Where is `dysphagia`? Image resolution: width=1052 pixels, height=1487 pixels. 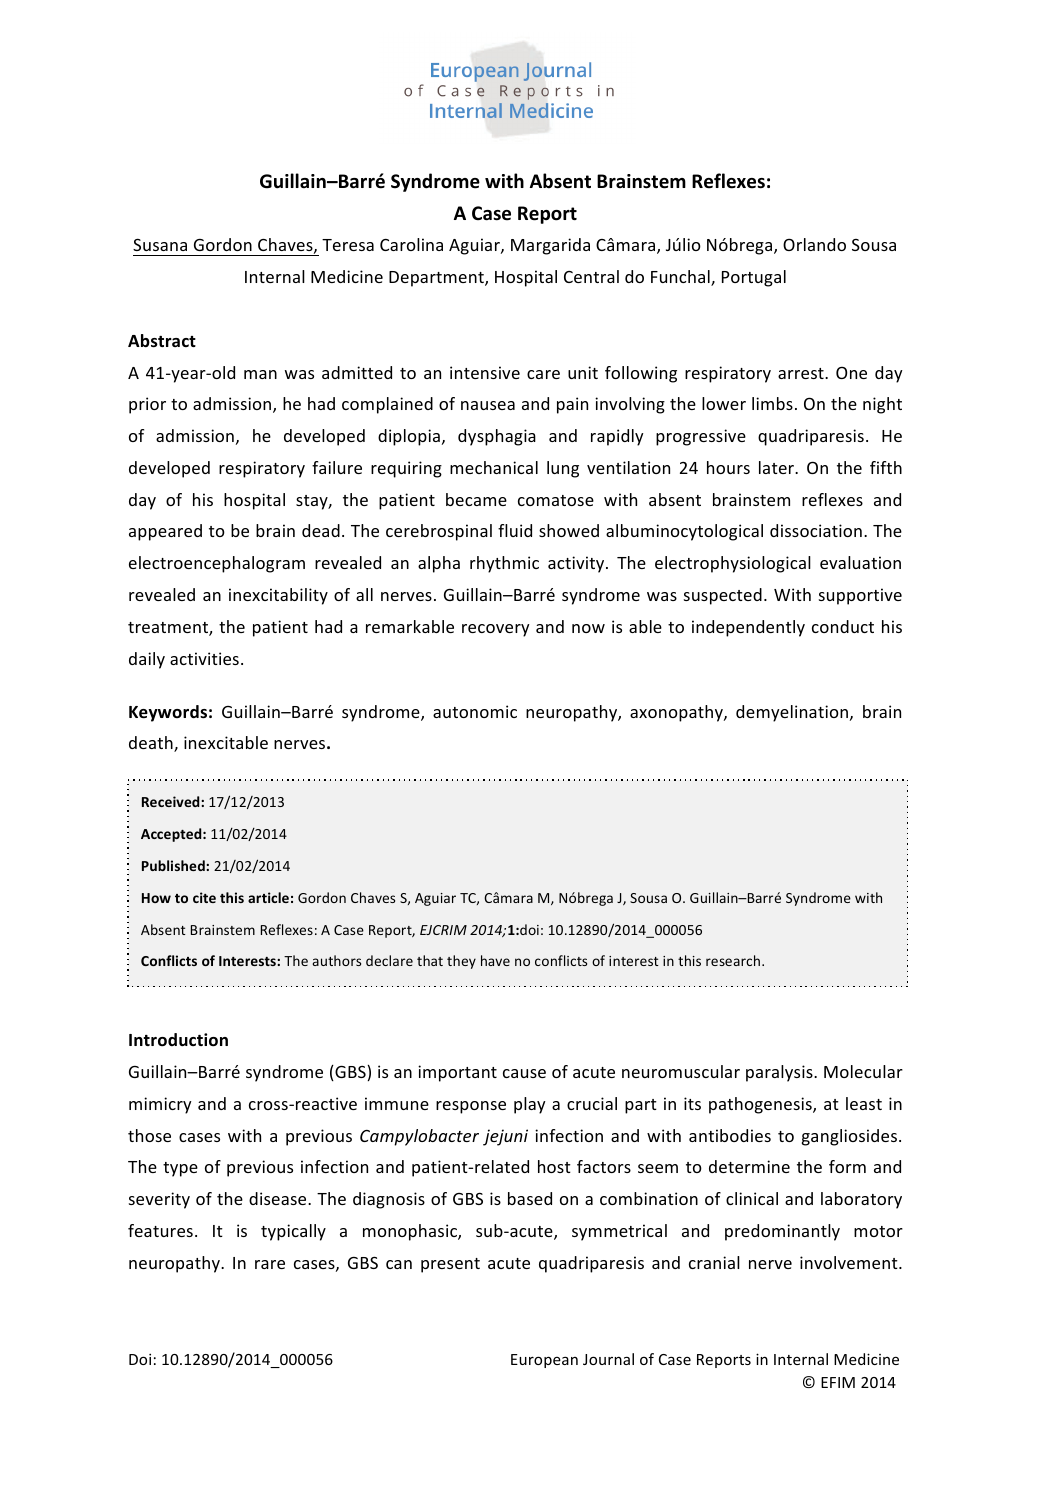 dysphagia is located at coordinates (497, 437).
